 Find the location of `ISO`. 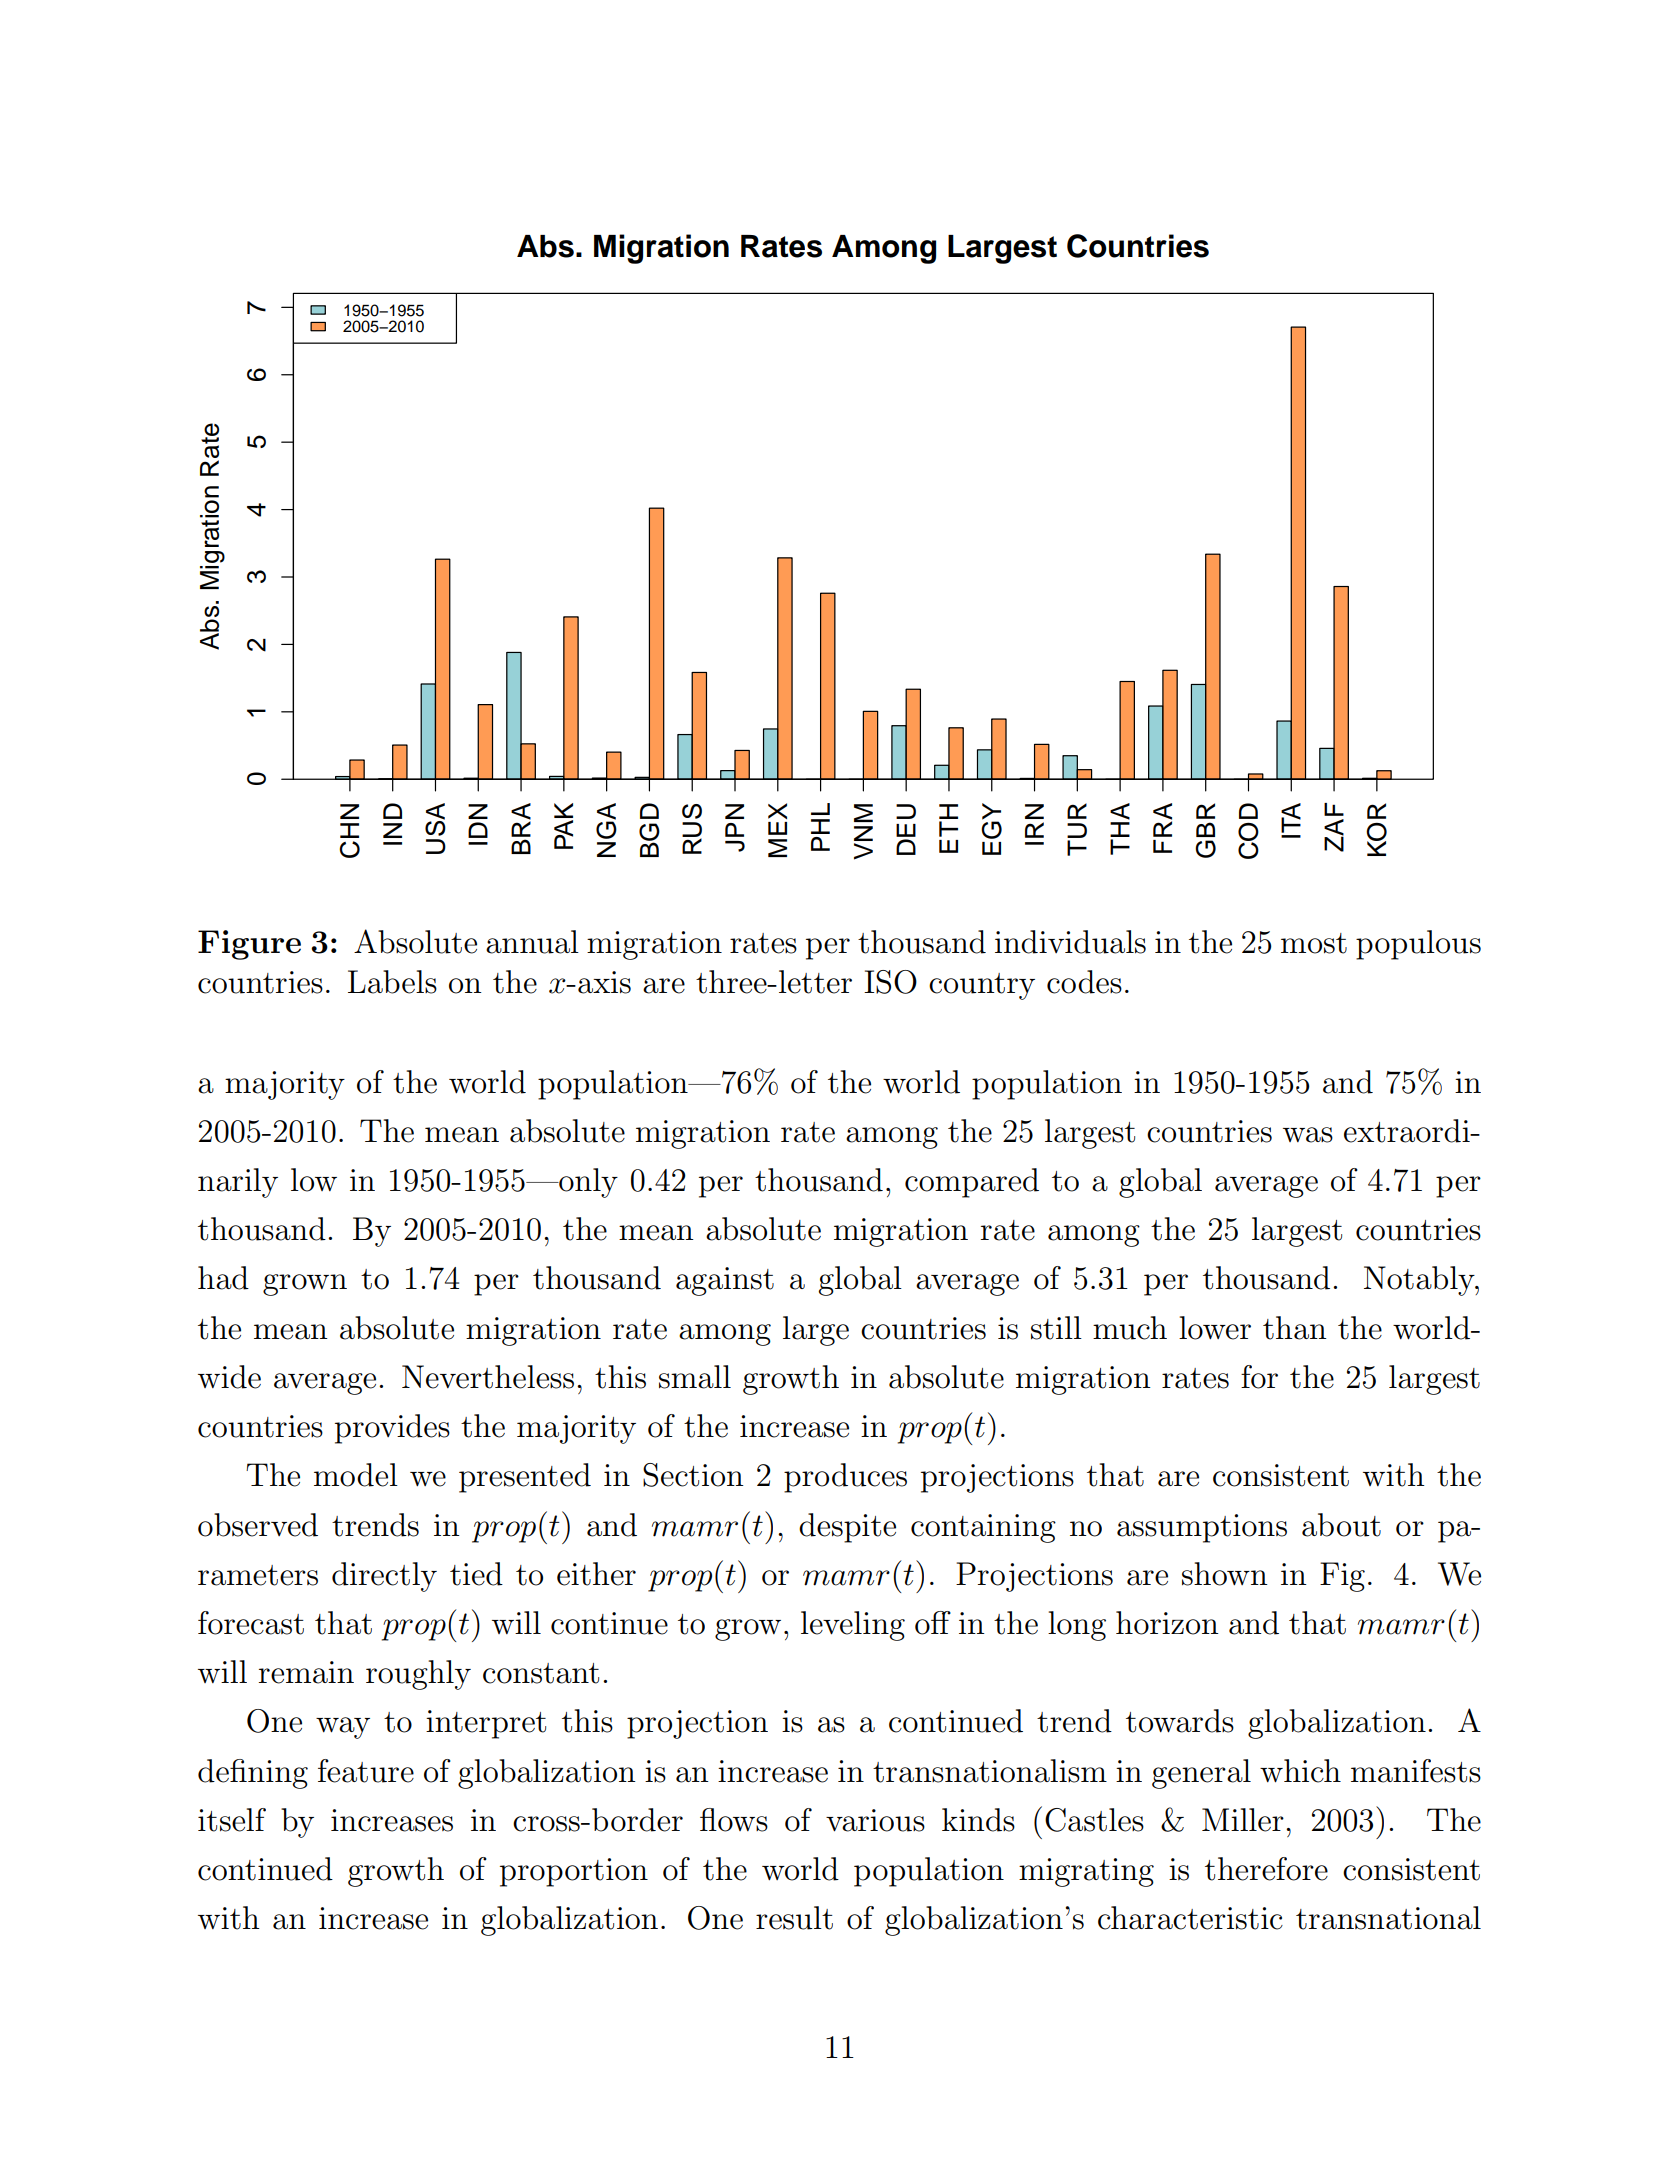

ISO is located at coordinates (890, 982).
